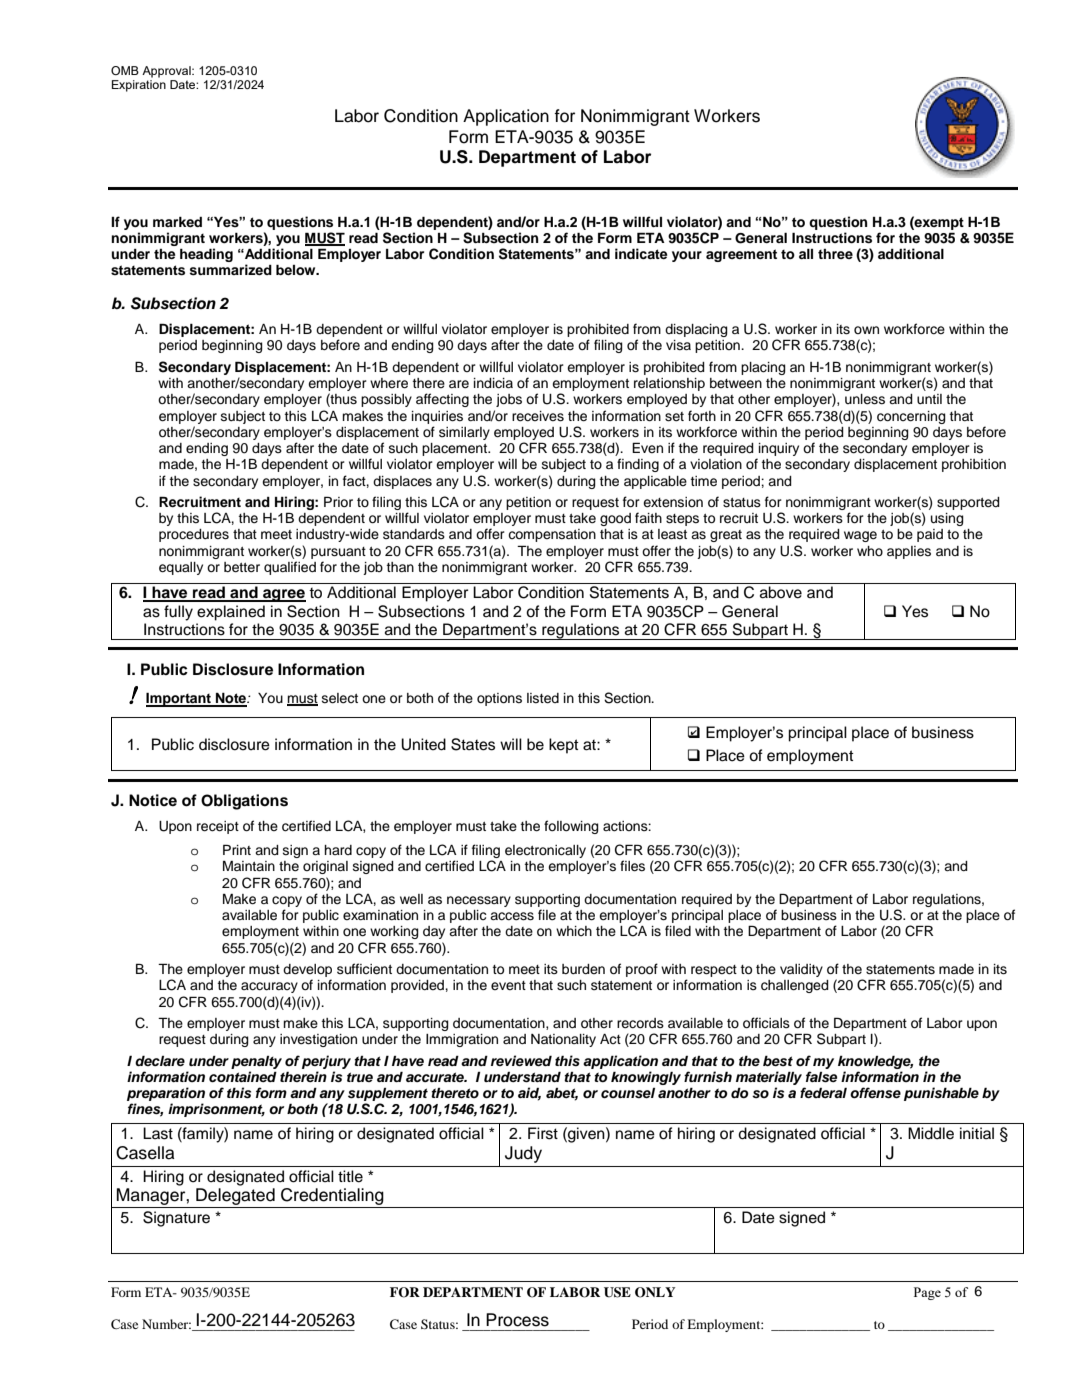  Describe the element at coordinates (139, 86) in the image. I see `Expiration` at that location.
